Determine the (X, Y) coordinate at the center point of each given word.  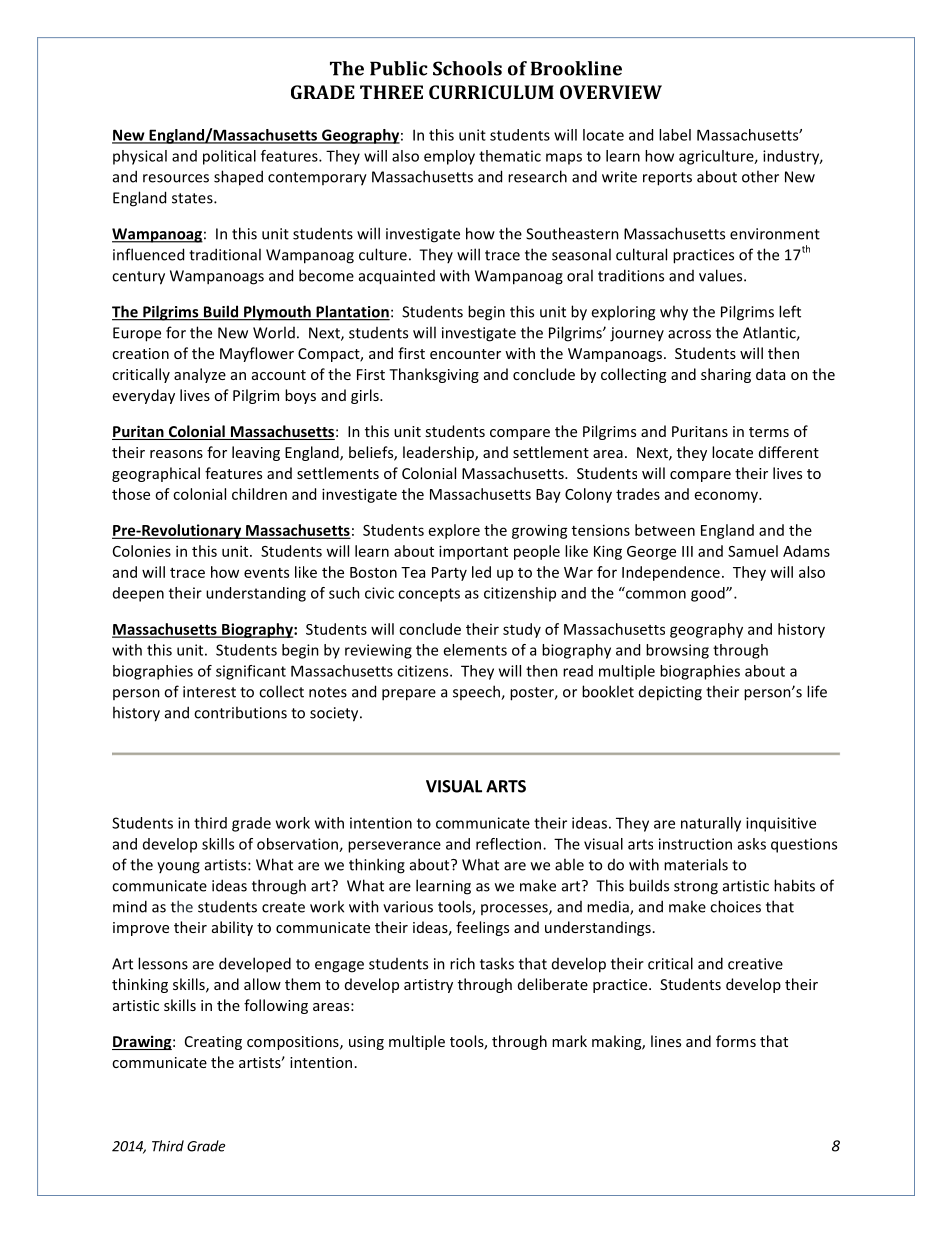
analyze (200, 375)
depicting (670, 693)
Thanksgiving (434, 375)
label (675, 135)
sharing (726, 375)
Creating (213, 1043)
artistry (428, 986)
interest (209, 692)
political (229, 157)
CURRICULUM (491, 92)
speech (477, 692)
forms (736, 1041)
